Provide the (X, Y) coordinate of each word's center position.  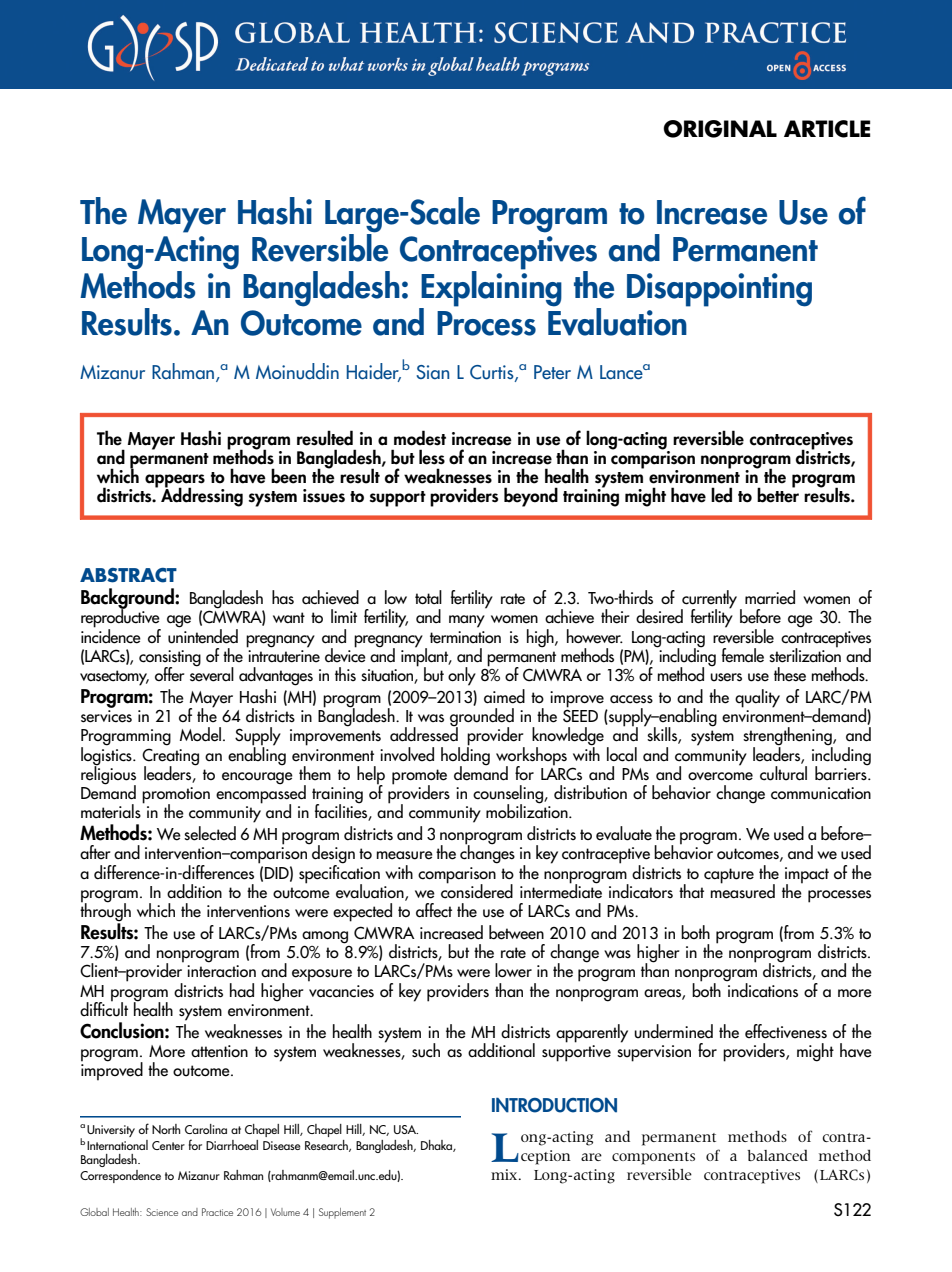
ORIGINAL (720, 129)
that (691, 891)
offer (169, 674)
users (726, 677)
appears (175, 482)
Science (162, 1212)
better (778, 494)
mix (505, 1174)
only (462, 676)
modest (420, 438)
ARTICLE (827, 129)
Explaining (490, 288)
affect (434, 910)
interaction (221, 971)
